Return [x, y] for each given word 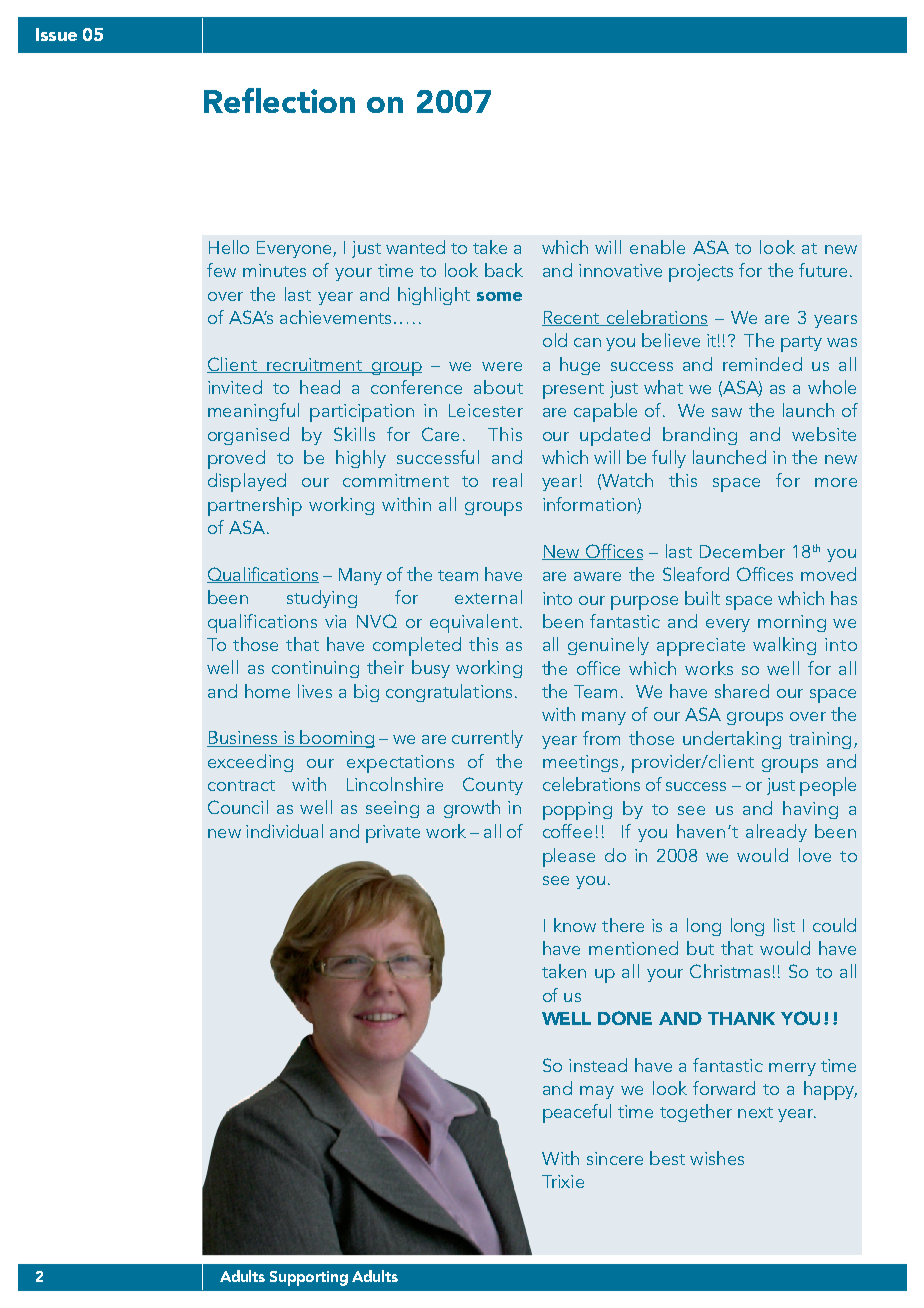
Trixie [563, 1181]
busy [431, 669]
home [267, 691]
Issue [56, 34]
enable [657, 247]
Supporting [309, 1278]
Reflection [279, 100]
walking [784, 646]
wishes [717, 1158]
